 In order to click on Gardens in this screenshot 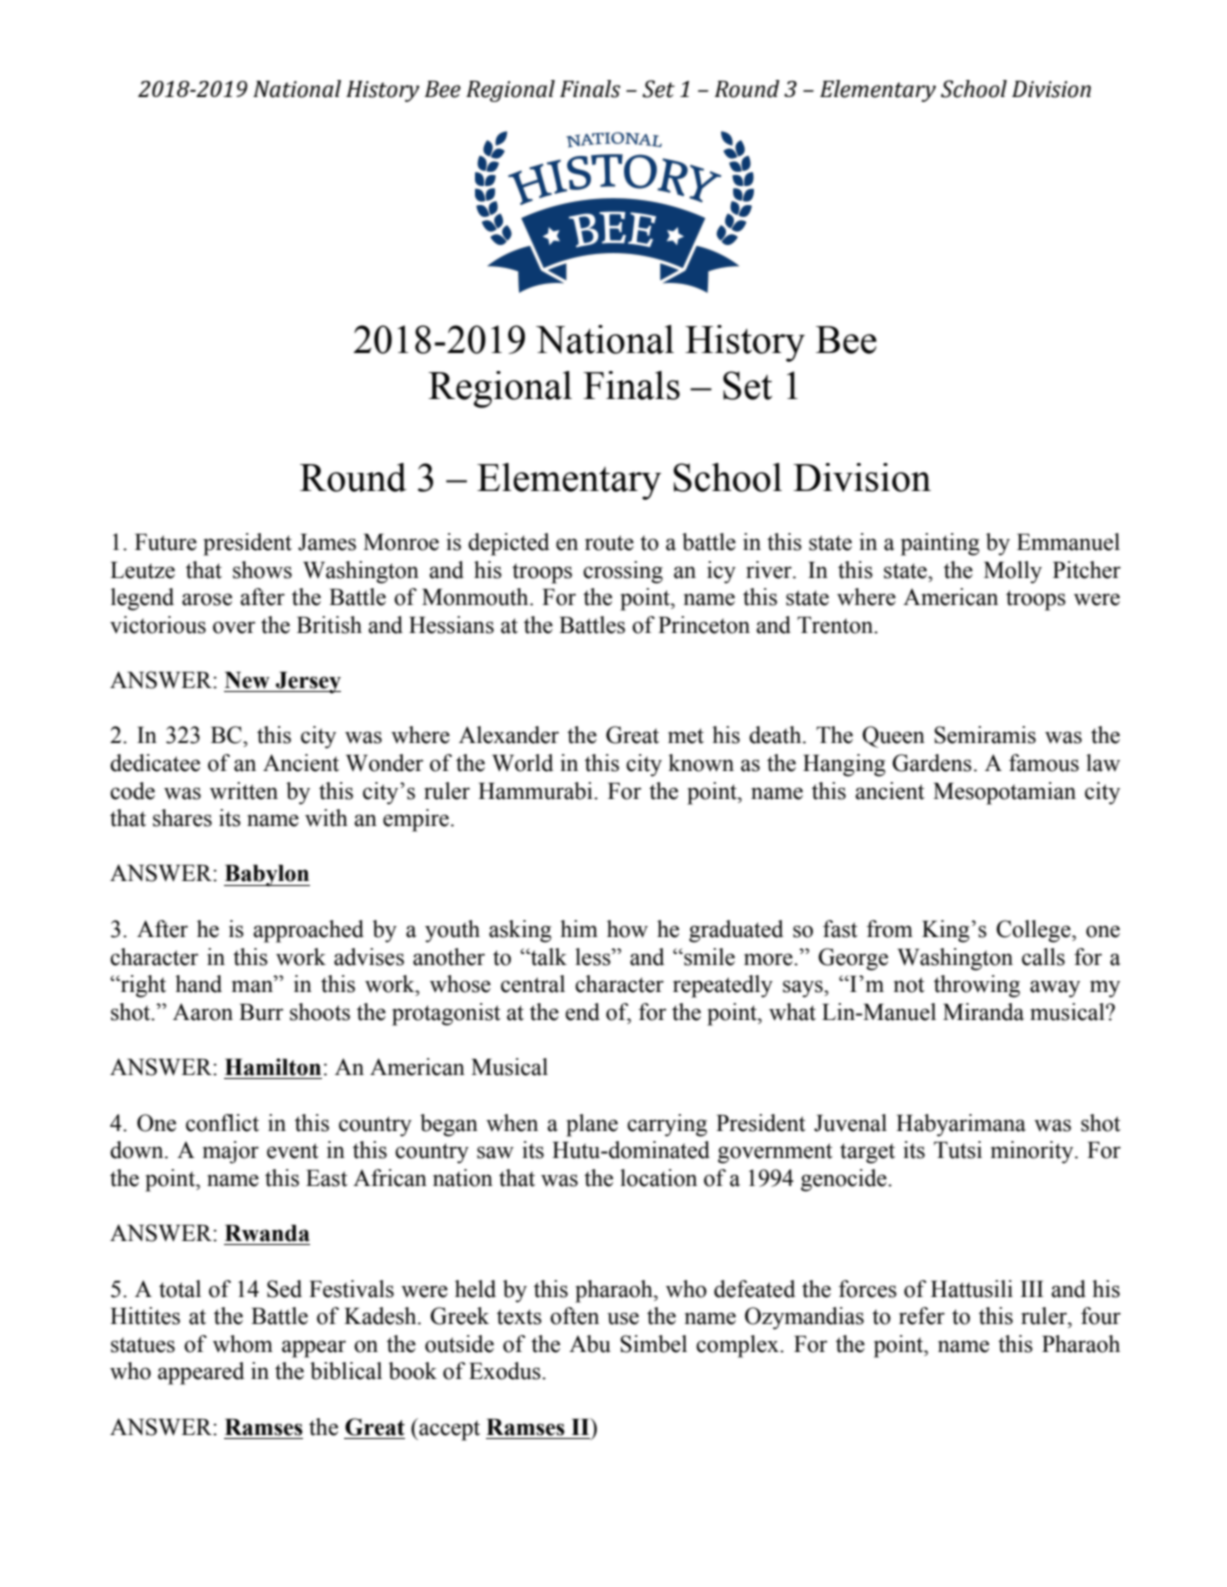, I will do `click(932, 763)`.
